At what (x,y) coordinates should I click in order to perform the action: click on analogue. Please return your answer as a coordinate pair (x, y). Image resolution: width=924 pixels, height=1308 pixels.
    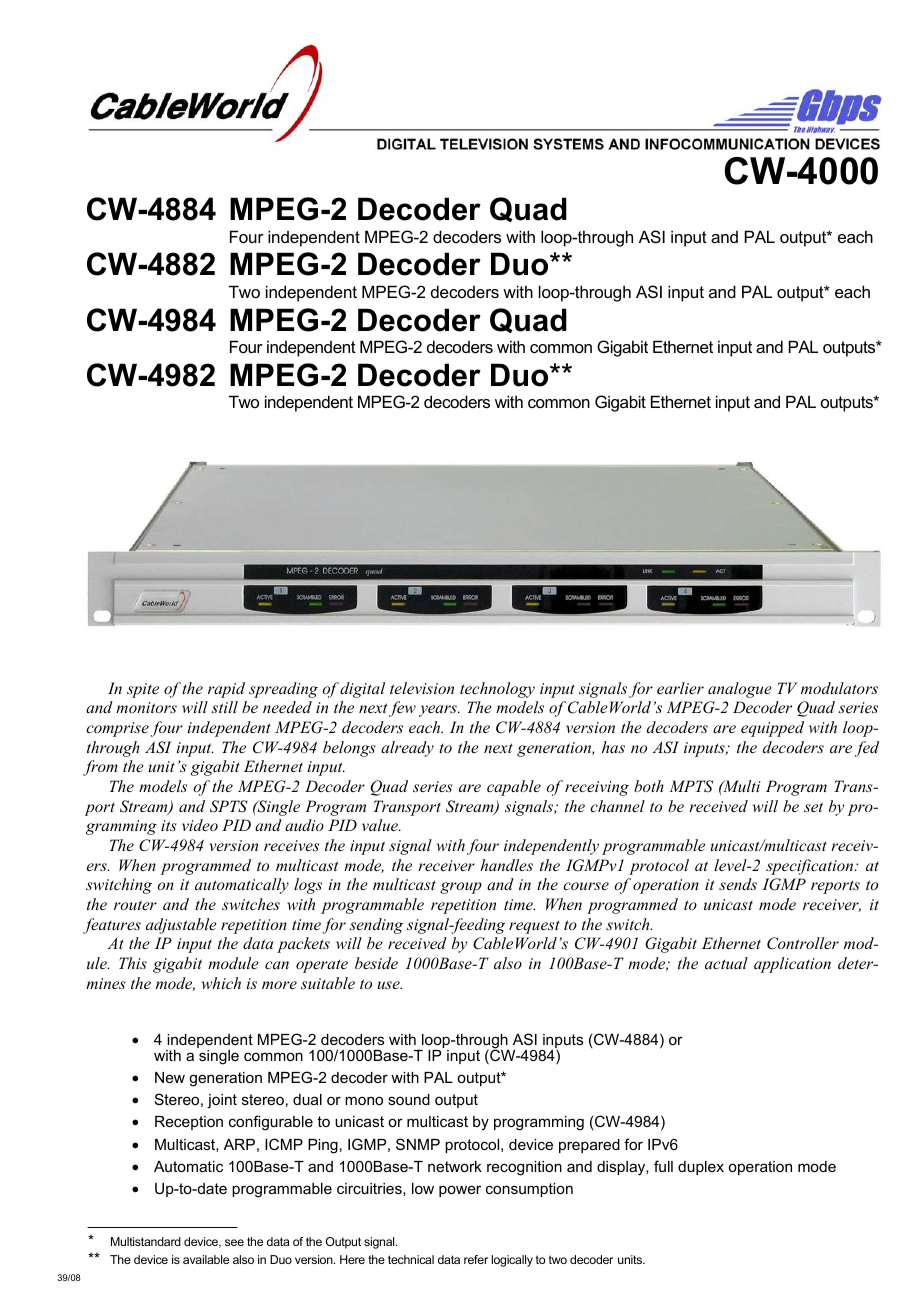
    Looking at the image, I should click on (740, 690).
